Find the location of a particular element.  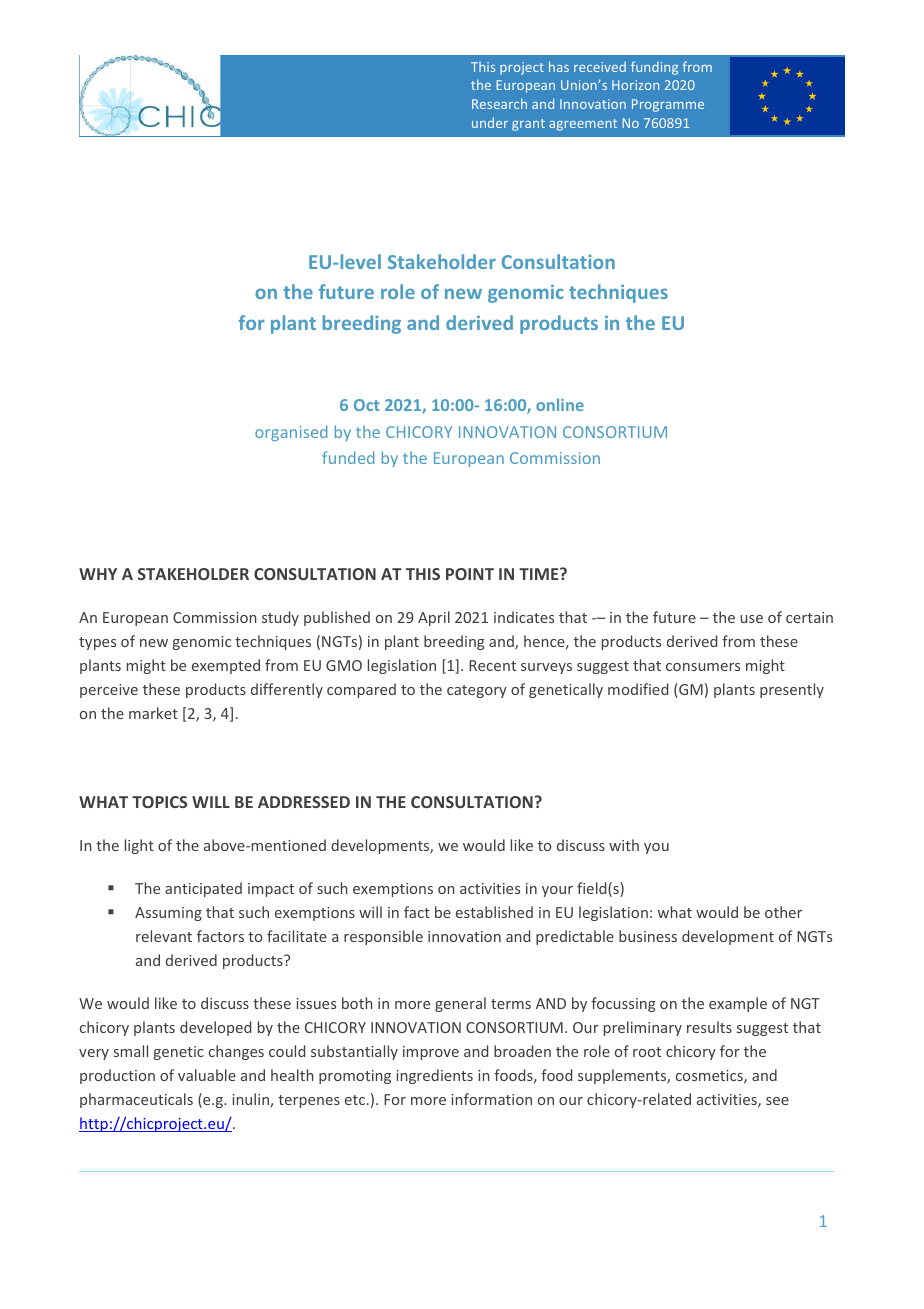

Programme is located at coordinates (668, 105).
